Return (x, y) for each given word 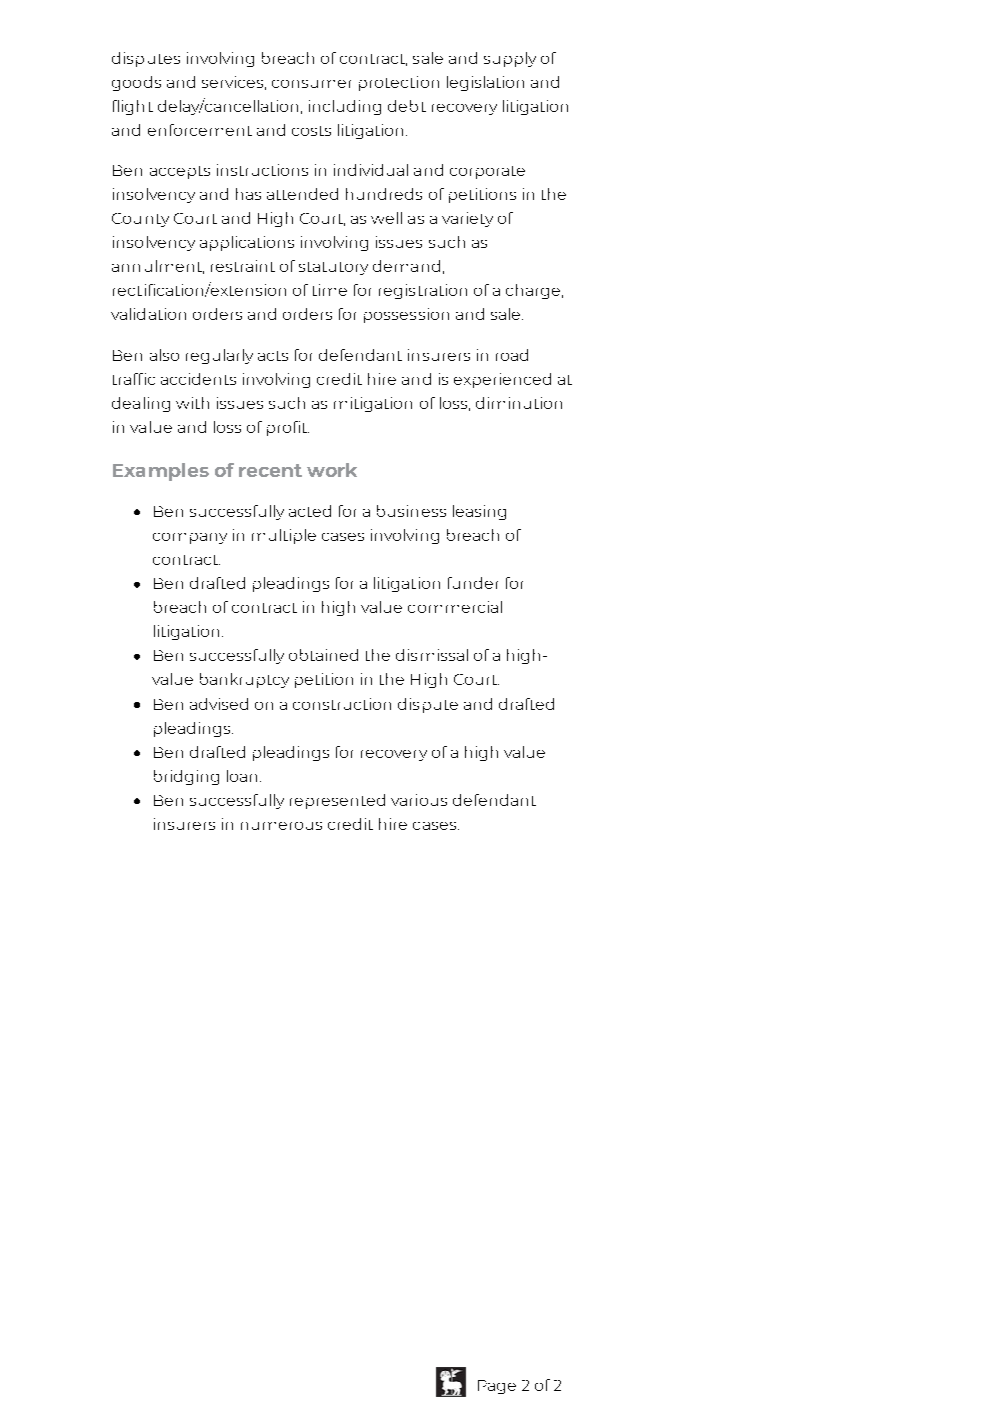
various (419, 800)
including (345, 107)
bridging (186, 777)
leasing (479, 512)
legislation (485, 83)
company (190, 538)
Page (497, 1387)
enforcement (200, 130)
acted (310, 511)
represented (337, 801)
